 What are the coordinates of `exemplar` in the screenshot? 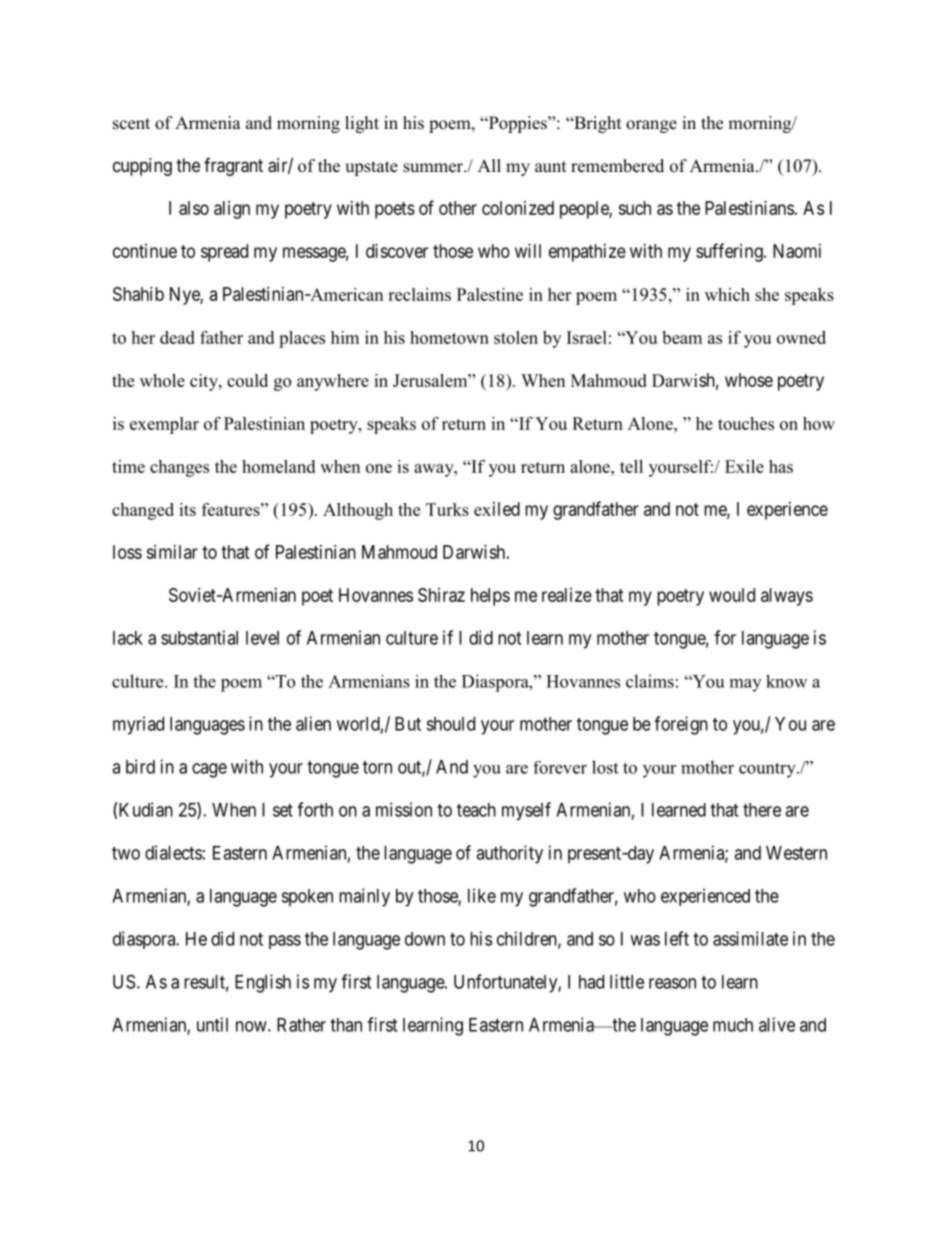 It's located at (164, 425).
